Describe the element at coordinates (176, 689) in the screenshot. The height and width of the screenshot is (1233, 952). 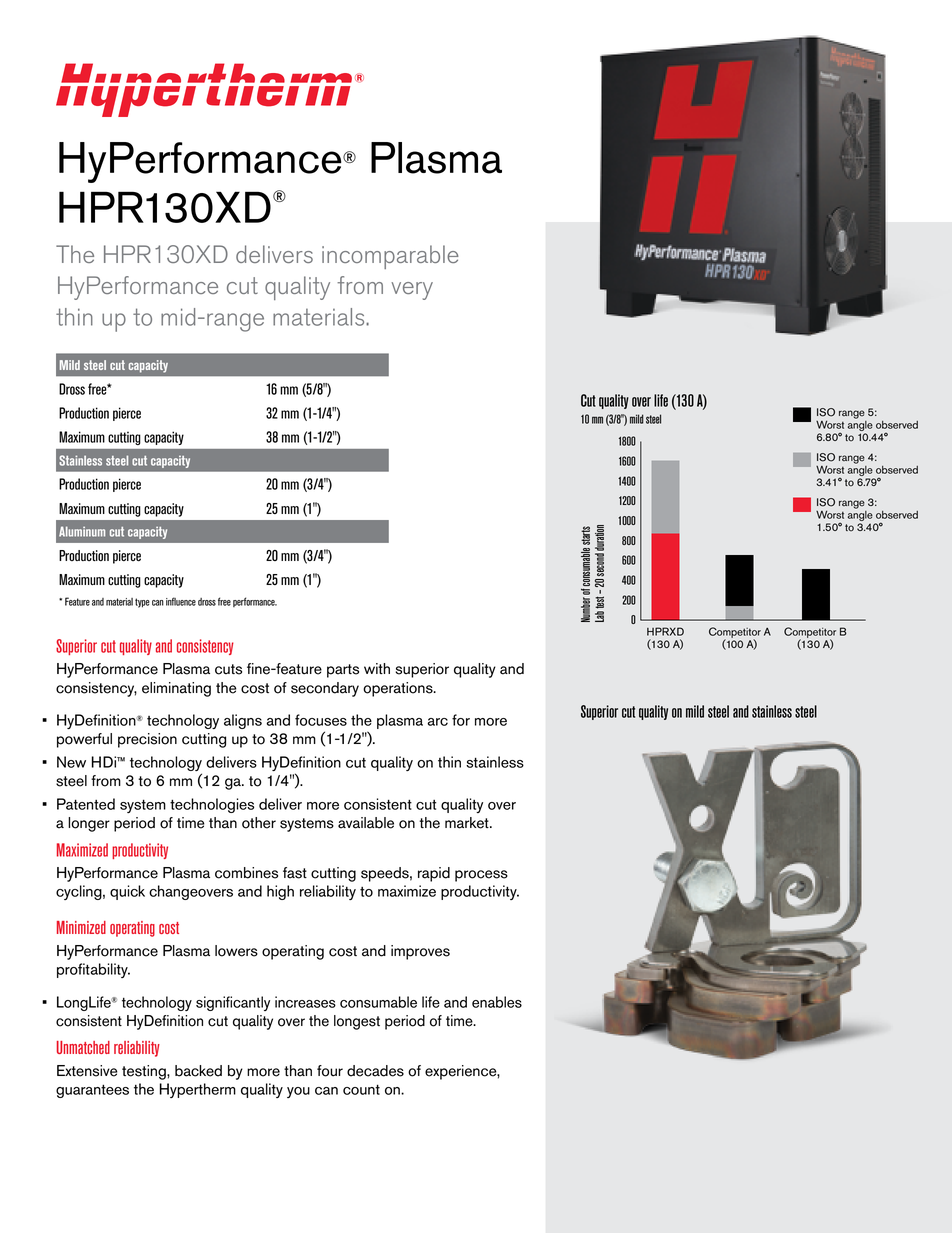
I see `eliminating` at that location.
